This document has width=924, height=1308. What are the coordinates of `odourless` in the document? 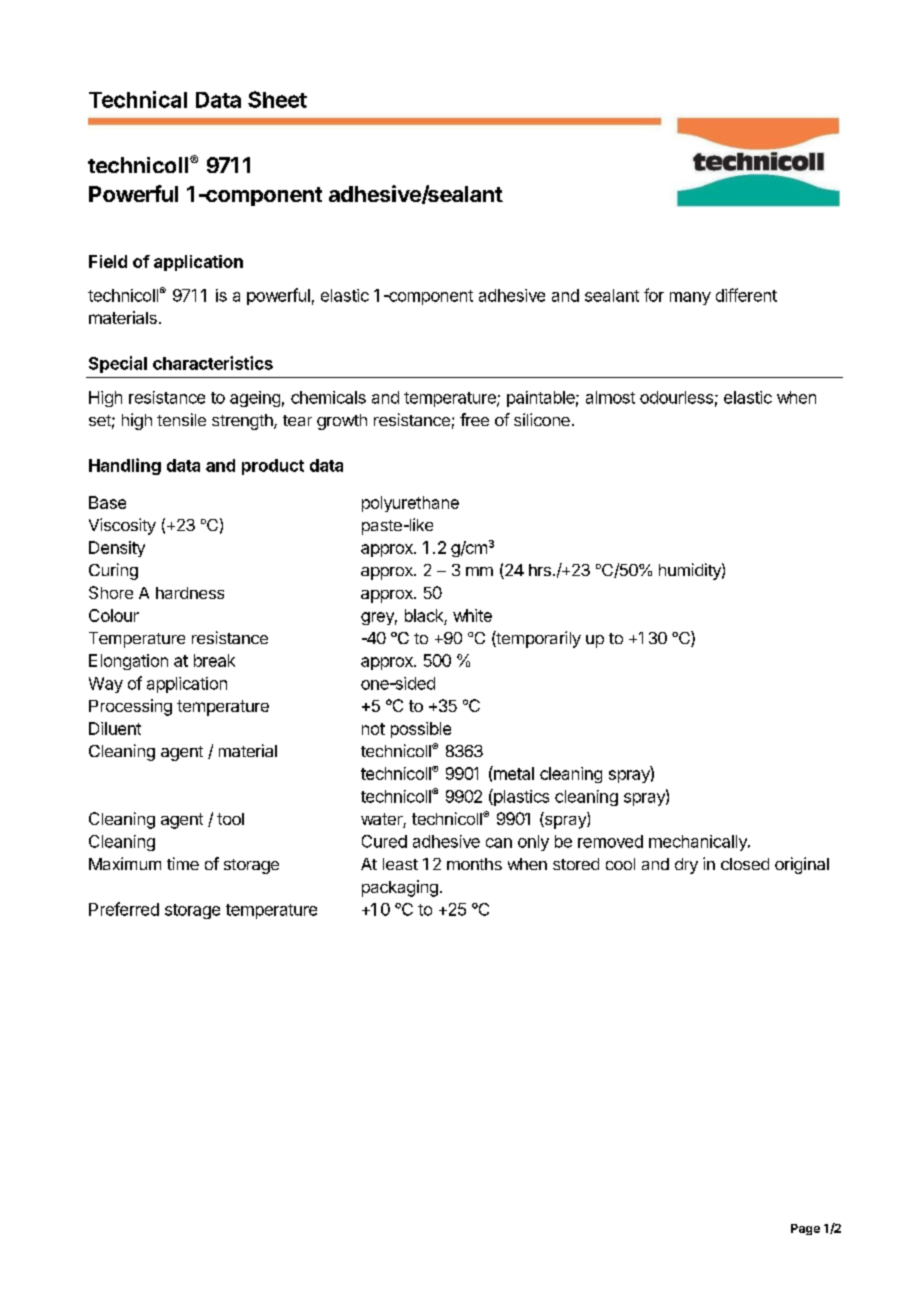 It's located at (676, 397).
